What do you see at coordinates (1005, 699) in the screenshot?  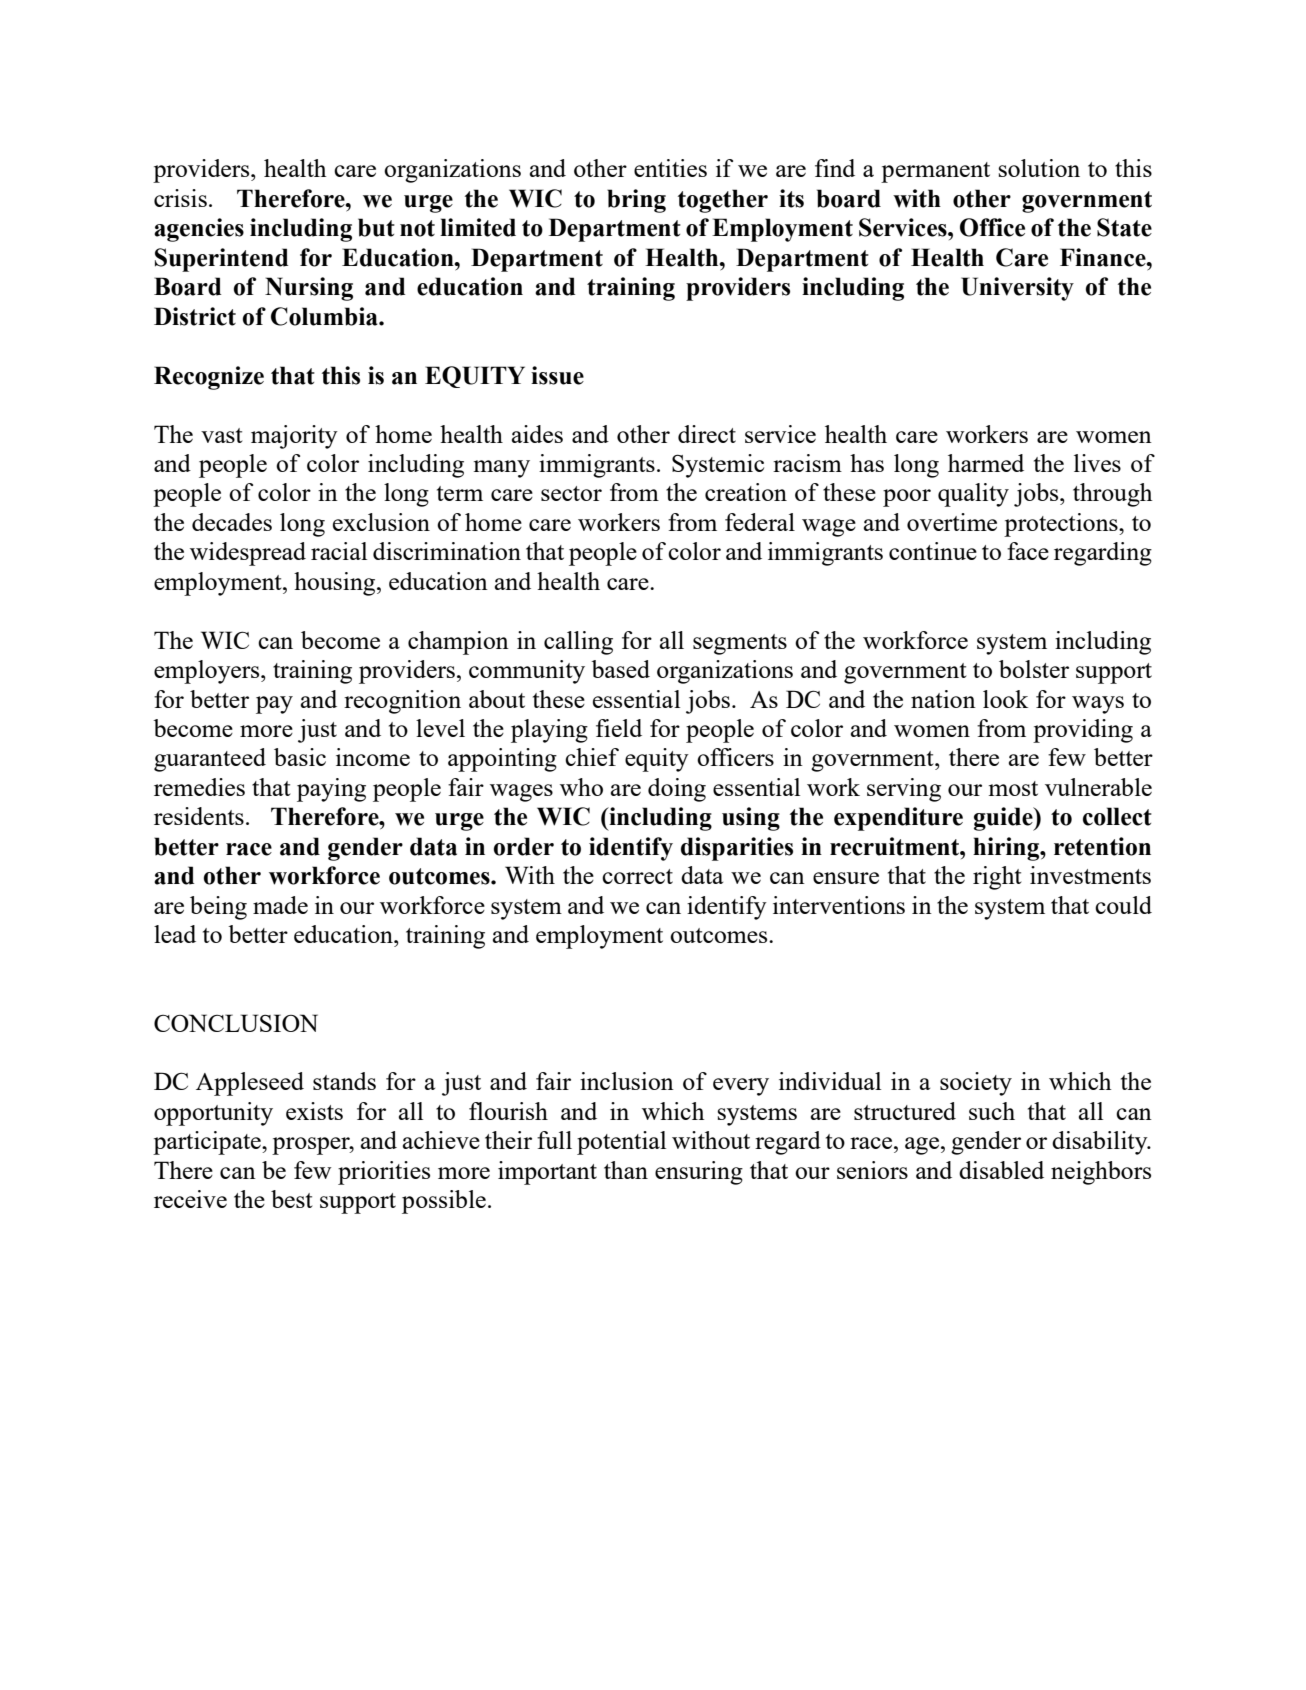 I see `look` at bounding box center [1005, 699].
